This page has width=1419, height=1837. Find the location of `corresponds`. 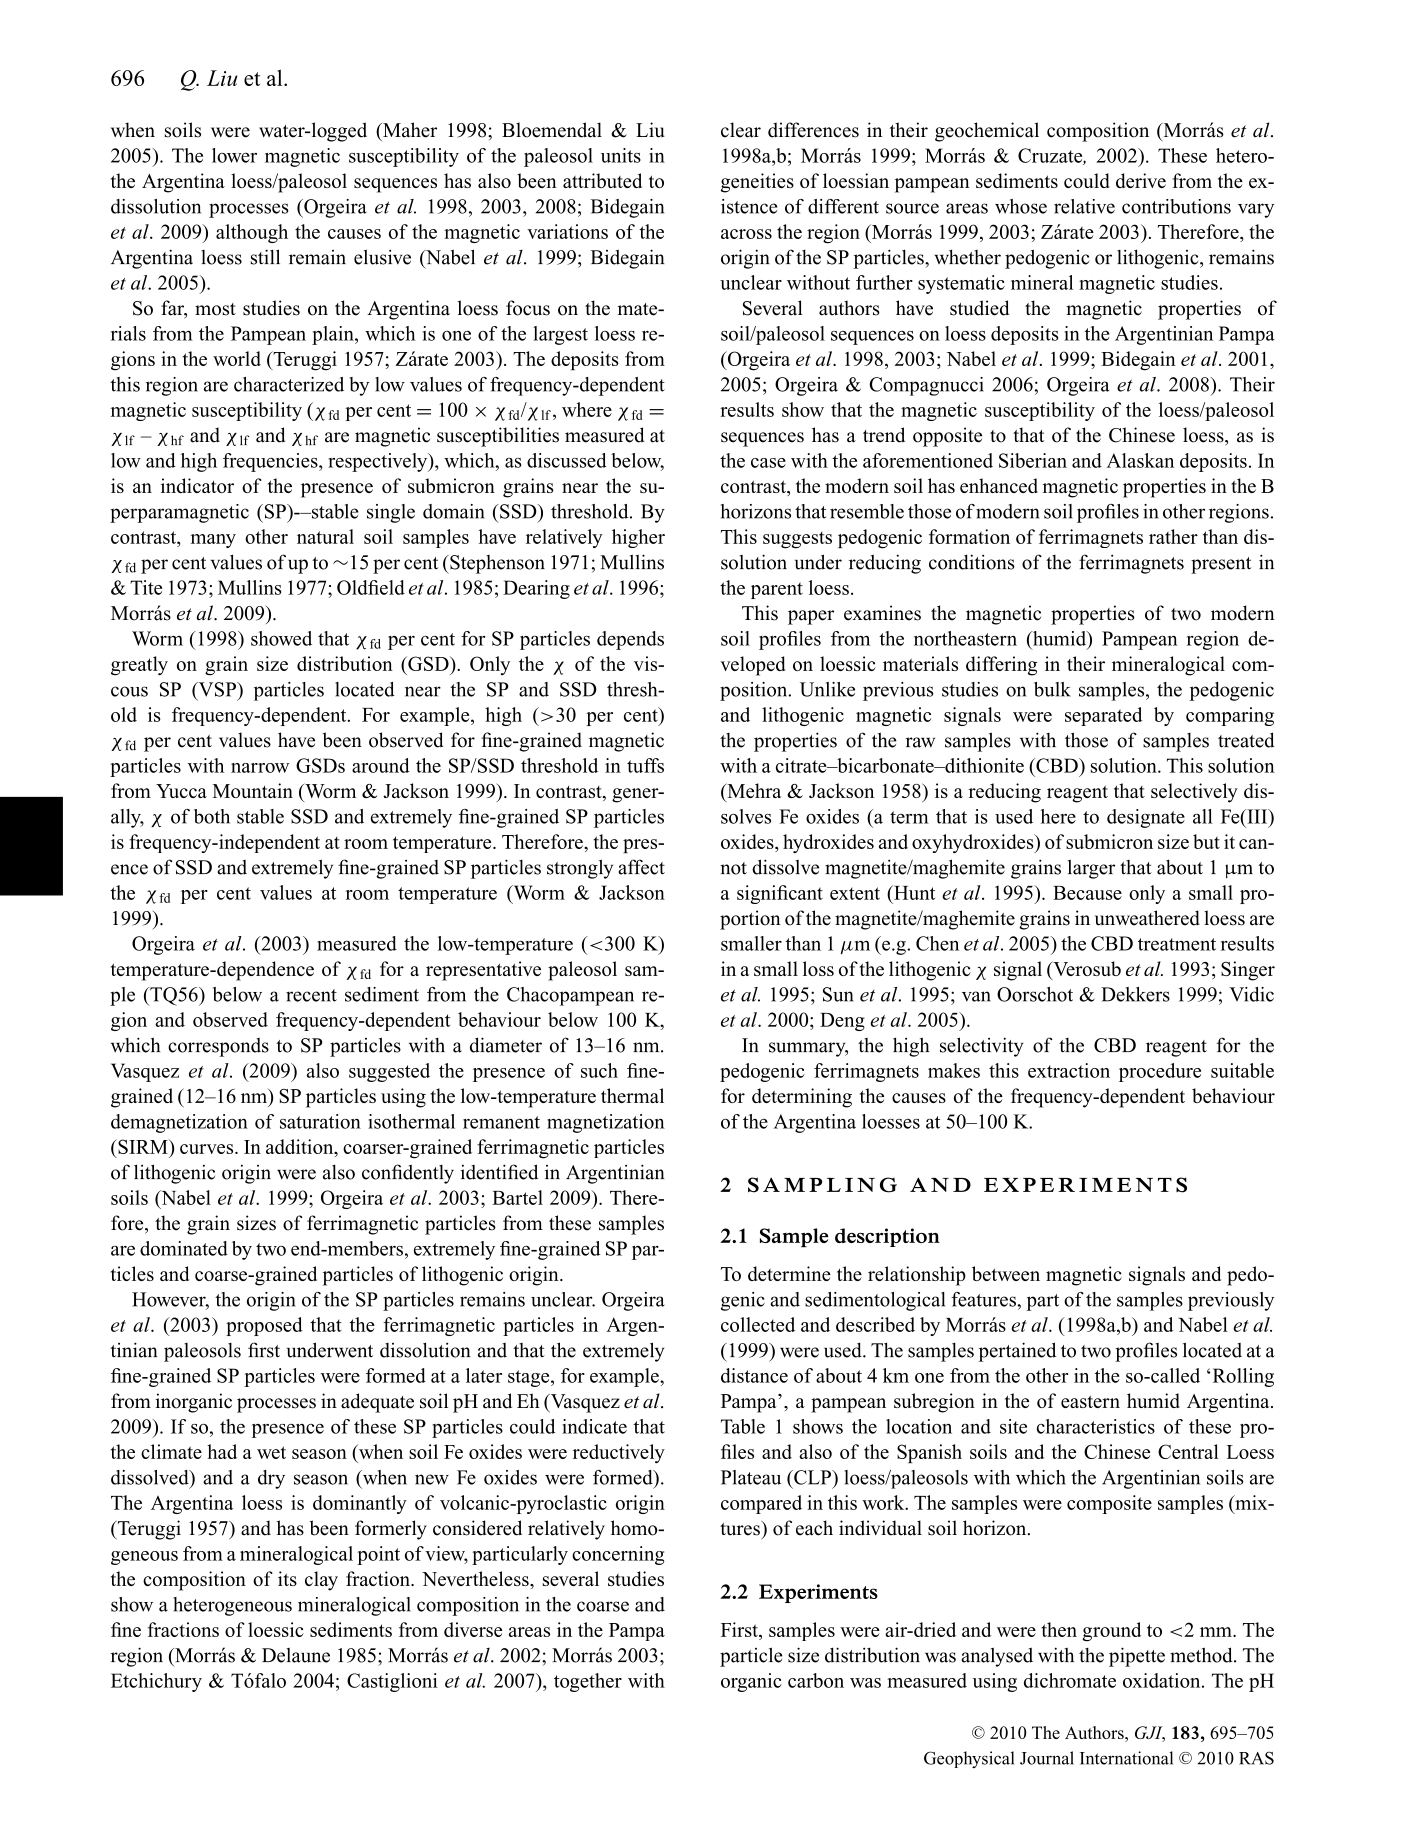

corresponds is located at coordinates (218, 1047).
